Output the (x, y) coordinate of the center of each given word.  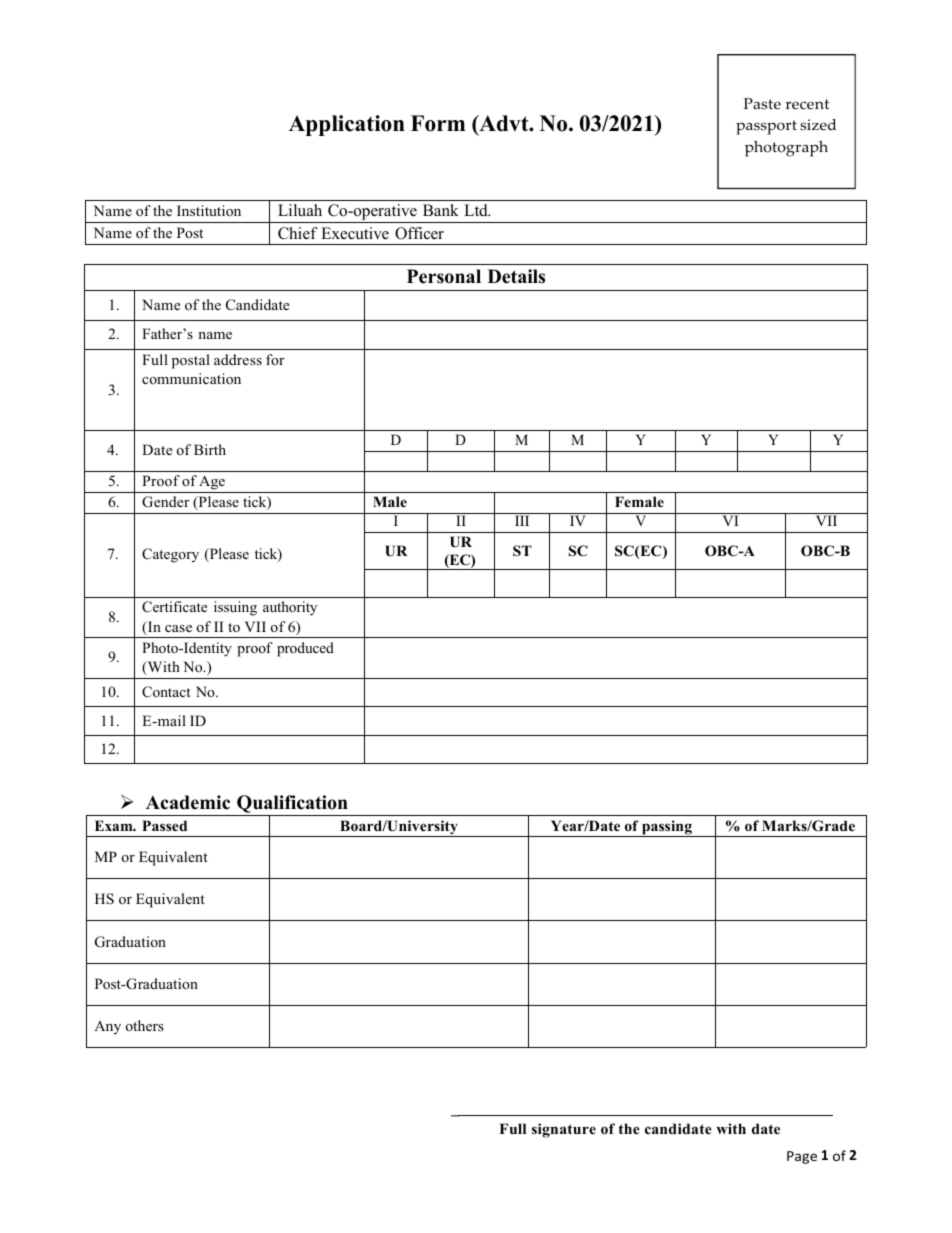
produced (305, 649)
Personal (444, 276)
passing (667, 828)
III (522, 520)
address (238, 359)
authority (290, 608)
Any (107, 1028)
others (145, 1025)
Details (516, 276)
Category (170, 555)
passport (766, 127)
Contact (166, 692)
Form (438, 123)
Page (802, 1157)
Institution (209, 210)
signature (564, 1130)
